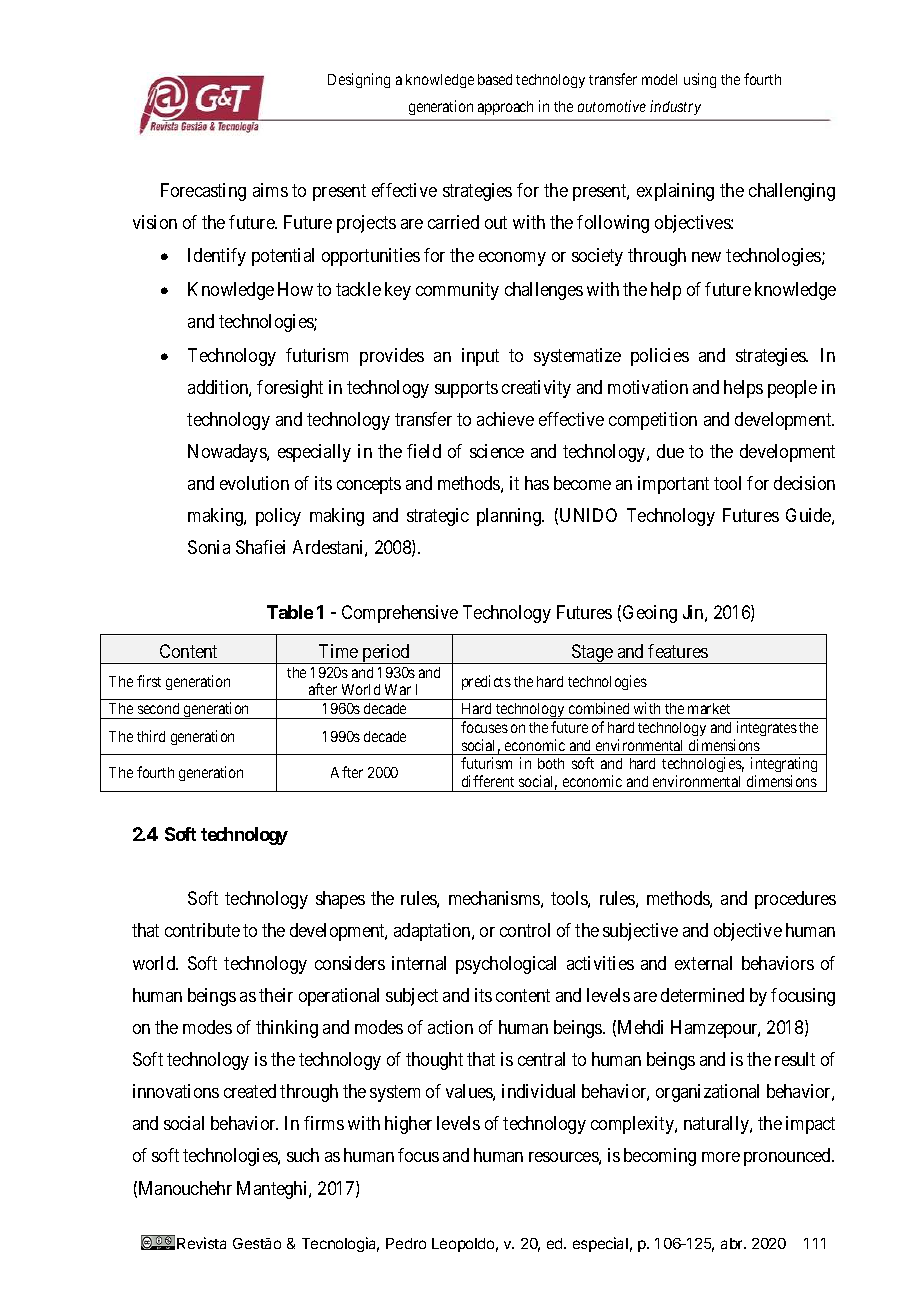  Describe the element at coordinates (203, 192) in the screenshot. I see `Forecasting` at that location.
